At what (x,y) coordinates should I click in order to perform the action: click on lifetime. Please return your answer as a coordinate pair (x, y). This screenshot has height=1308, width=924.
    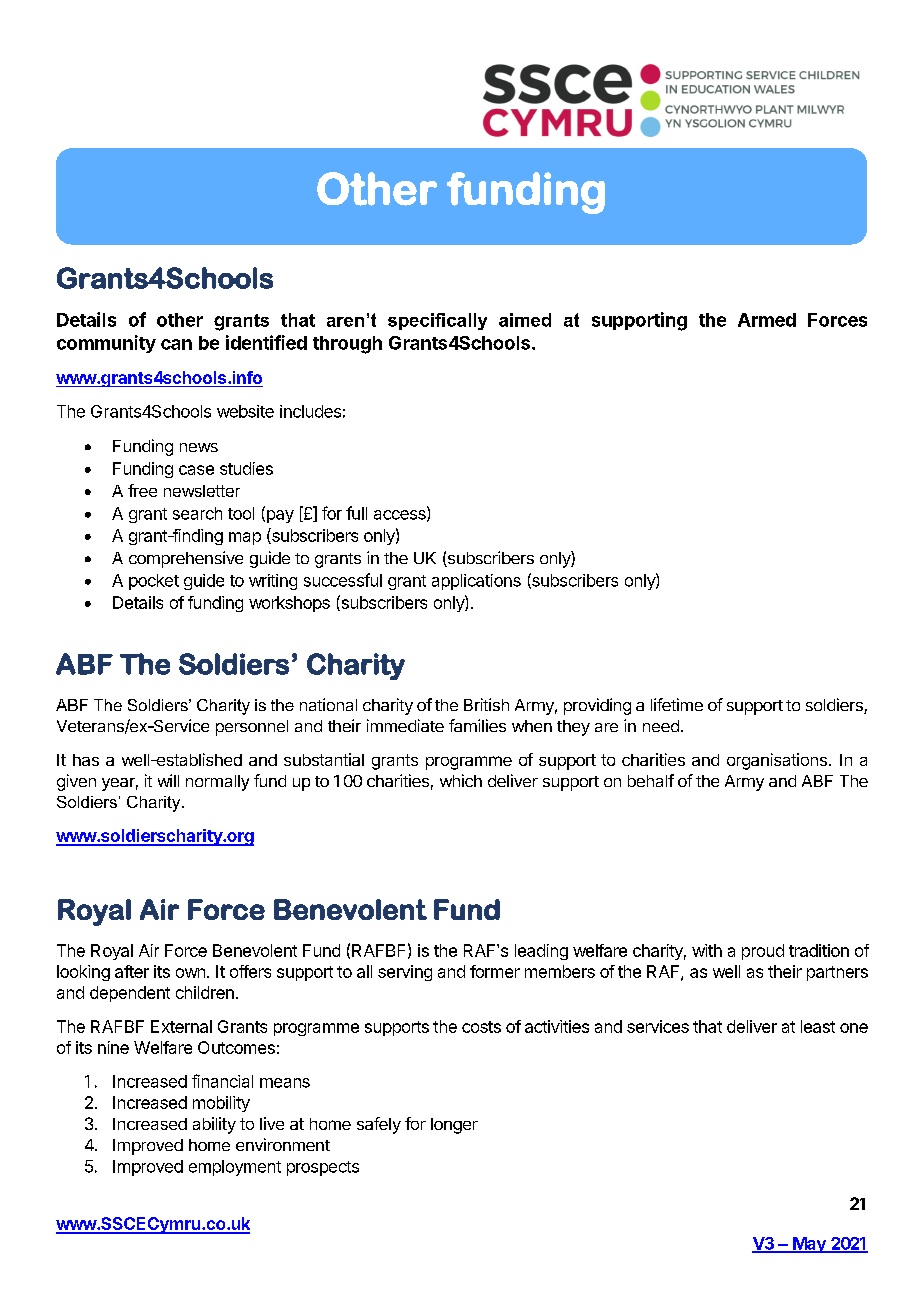
    Looking at the image, I should click on (677, 704).
